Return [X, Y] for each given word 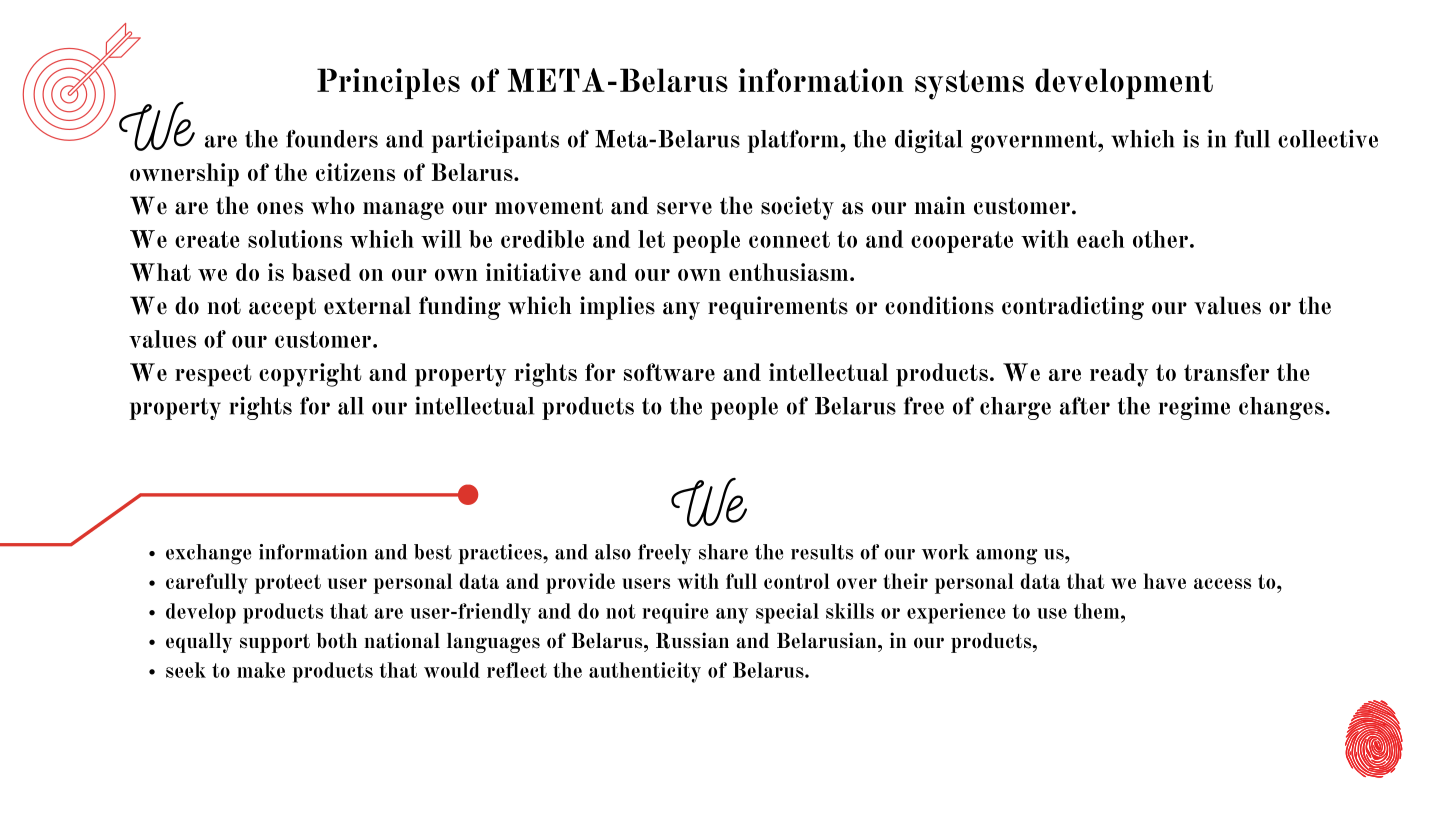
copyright [310, 375]
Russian [692, 640]
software [669, 372]
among [1007, 557]
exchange [208, 554]
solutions [295, 239]
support [275, 643]
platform [794, 141]
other [1160, 239]
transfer [1226, 372]
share [723, 552]
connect [789, 239]
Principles [388, 83]
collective [1328, 138]
